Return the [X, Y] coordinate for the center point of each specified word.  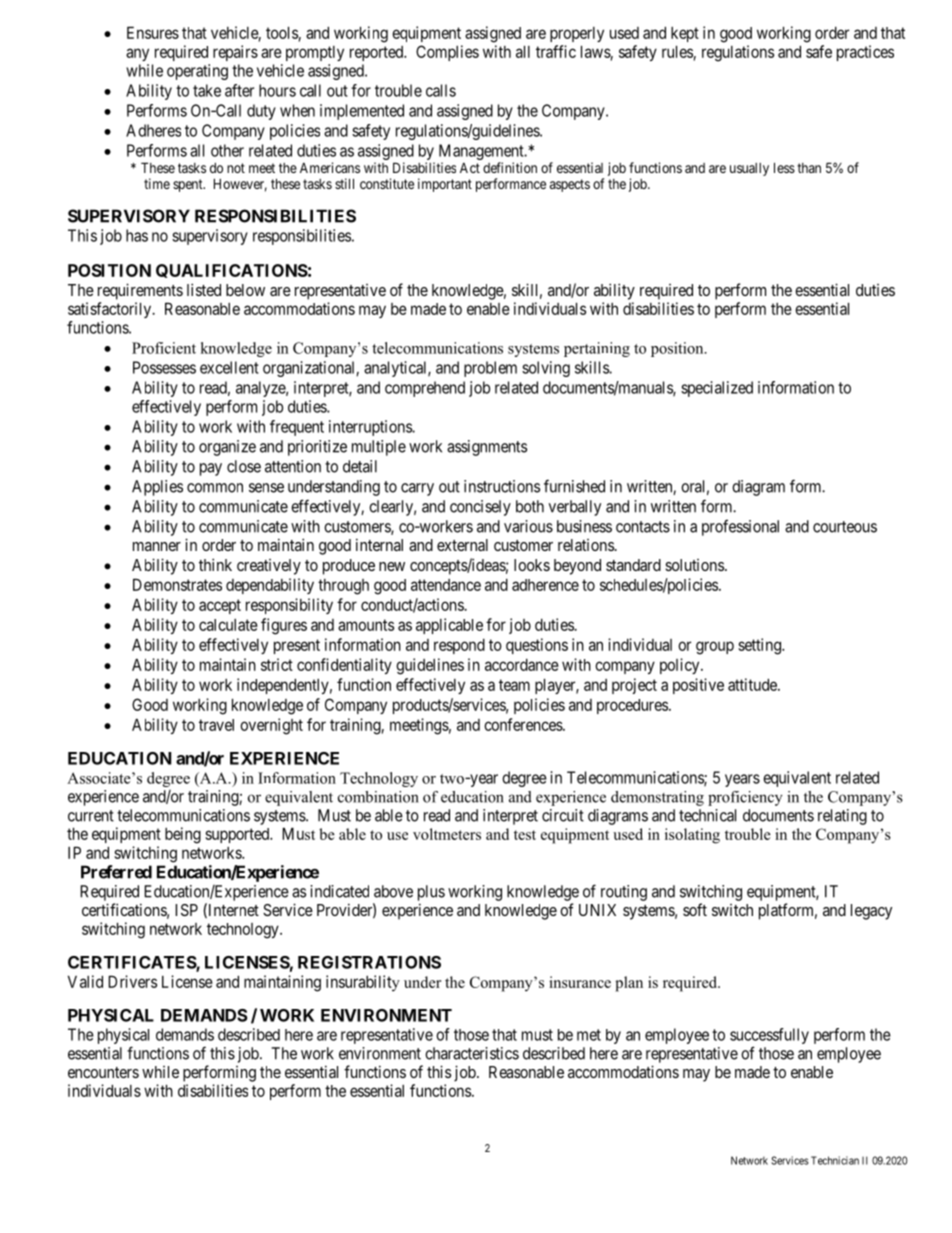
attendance [446, 585]
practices [865, 53]
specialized [717, 389]
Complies [447, 53]
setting [760, 646]
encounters [103, 1072]
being [183, 835]
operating [197, 72]
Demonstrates [177, 584]
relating [842, 817]
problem [490, 369]
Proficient [164, 348]
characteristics [472, 1053]
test [525, 835]
